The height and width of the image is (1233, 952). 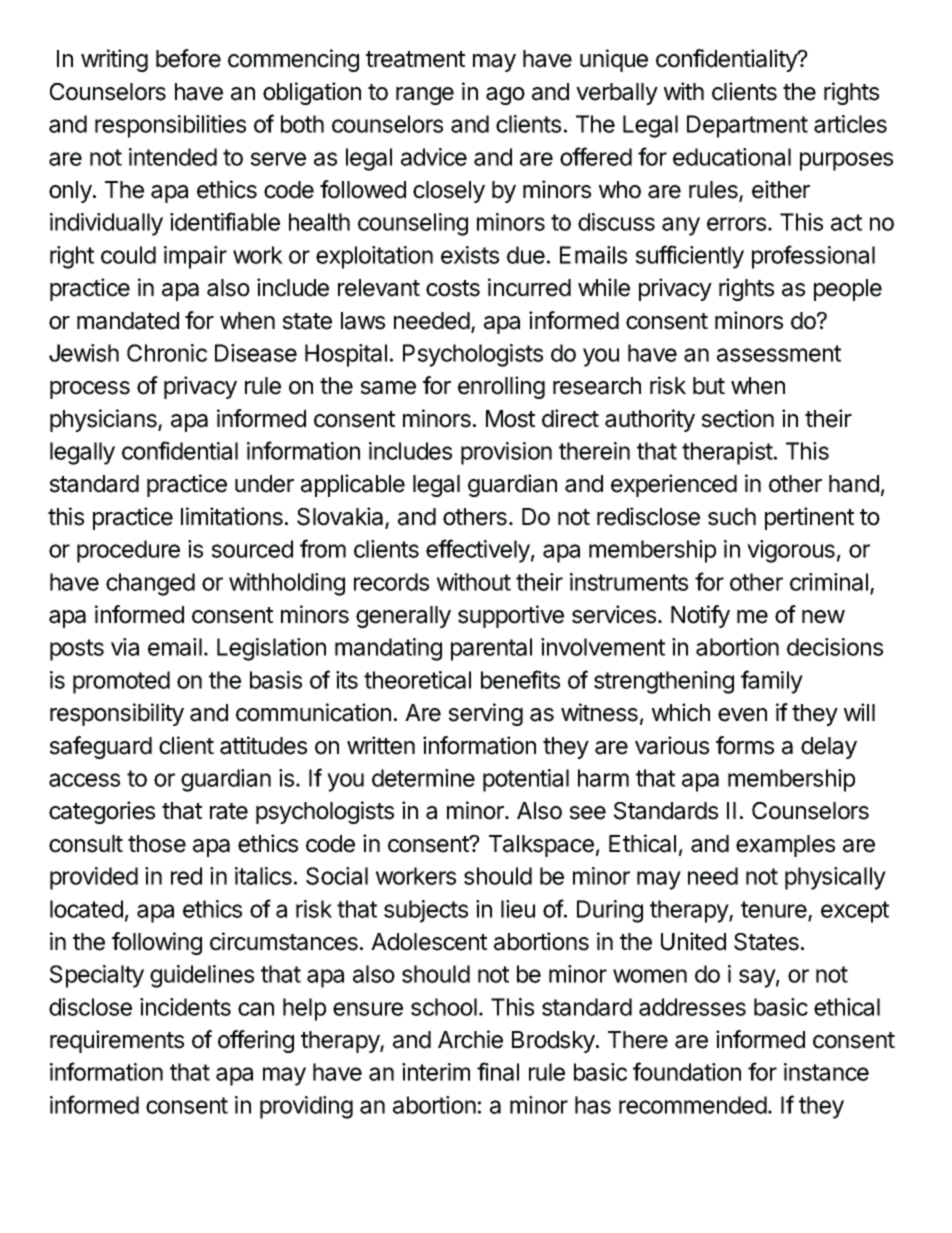 I want to click on requirements, so click(x=117, y=1041).
